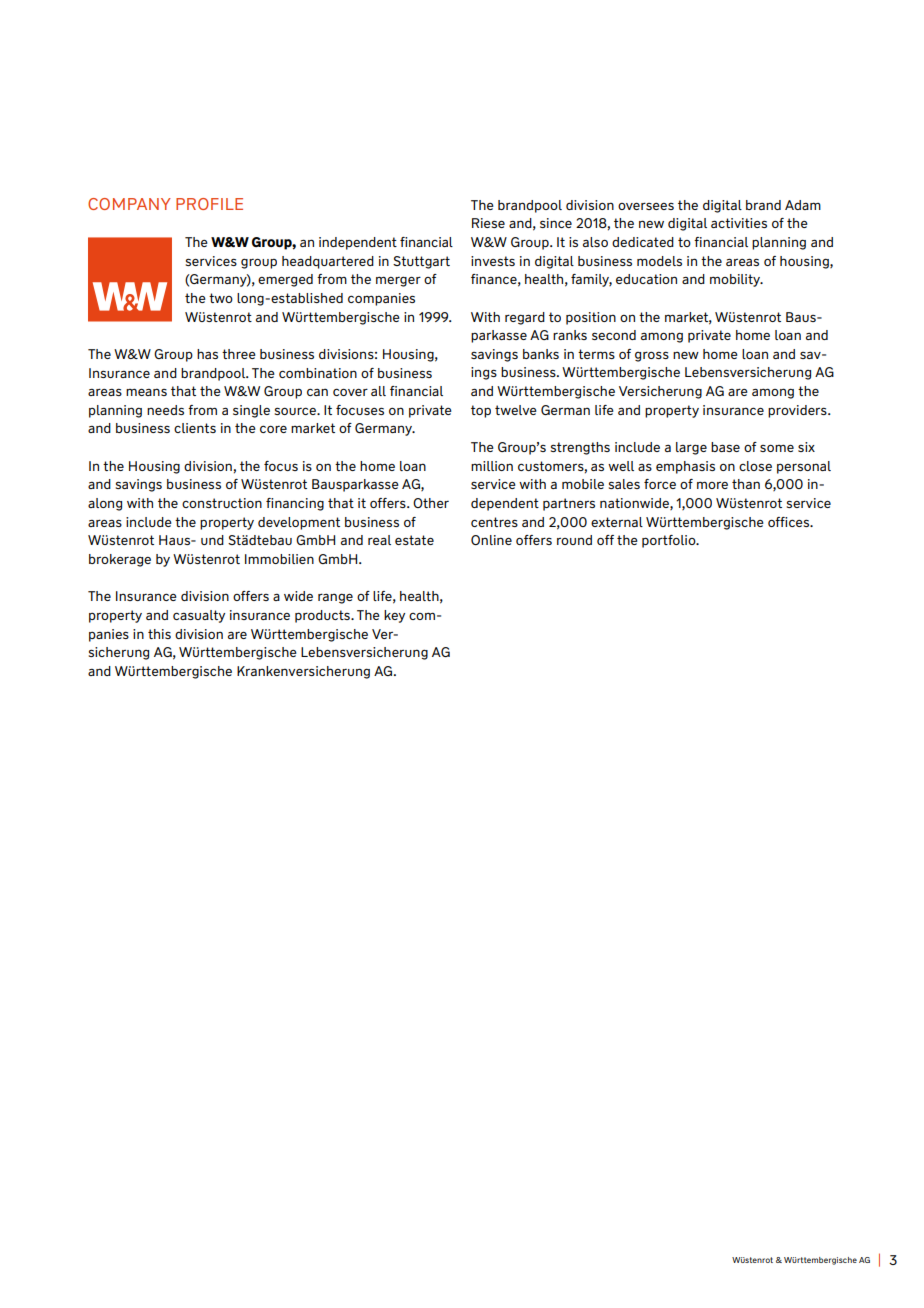  Describe the element at coordinates (120, 560) in the document. I see `brokerage` at that location.
